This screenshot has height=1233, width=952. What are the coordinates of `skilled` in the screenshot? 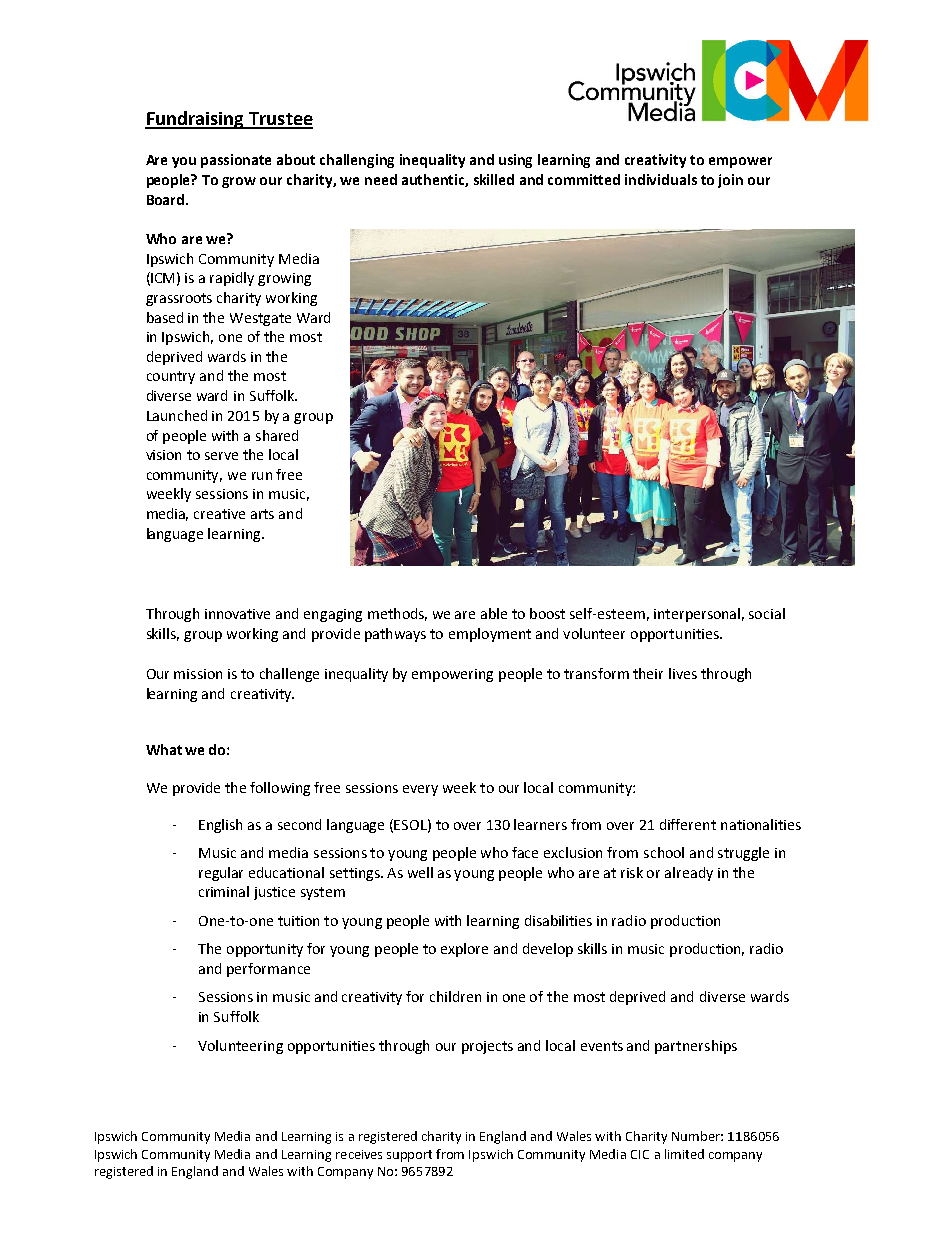 It's located at (494, 179).
